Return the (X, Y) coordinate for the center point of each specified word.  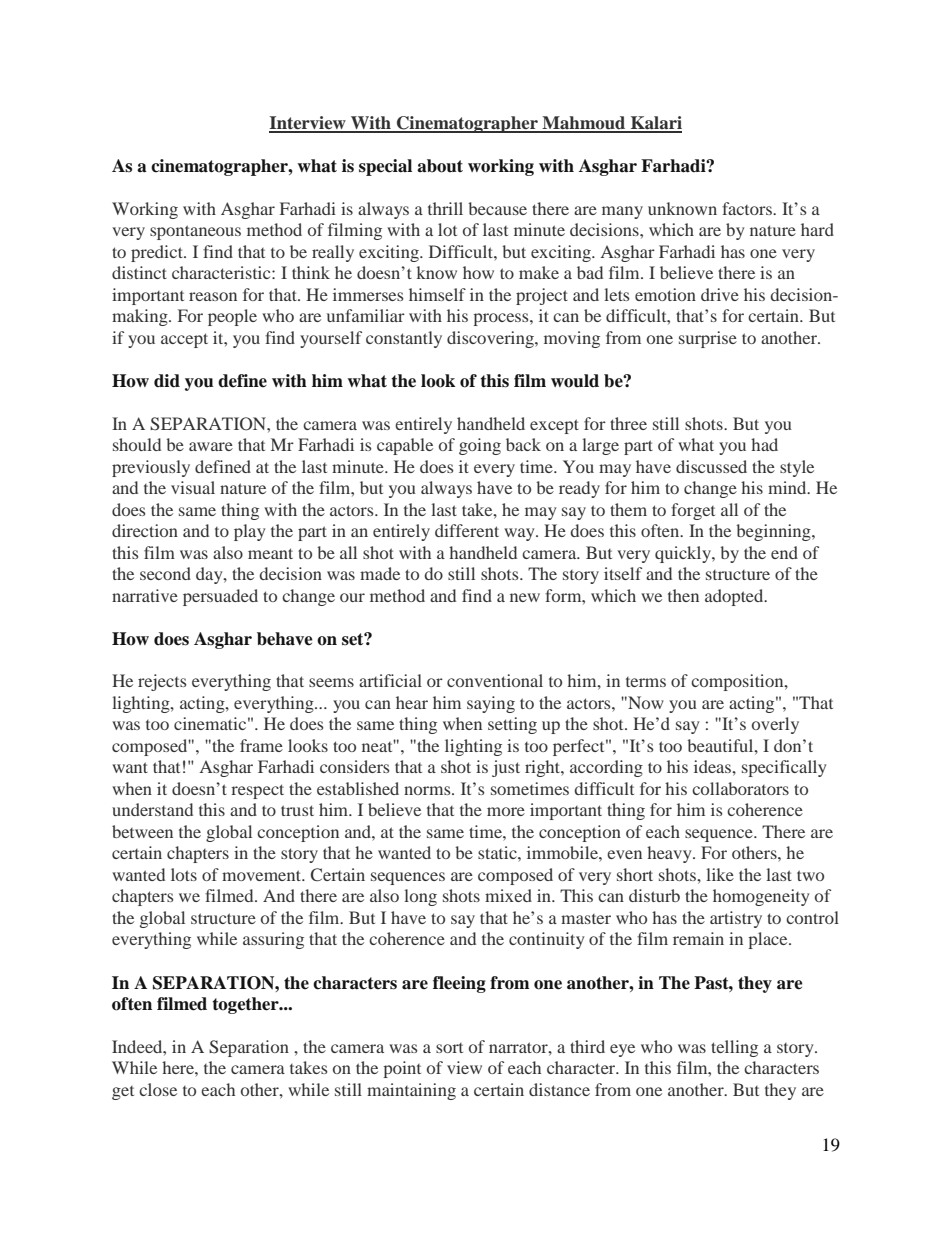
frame (261, 745)
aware (211, 446)
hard (817, 229)
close (158, 1089)
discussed (711, 466)
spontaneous (195, 232)
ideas (713, 766)
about (440, 166)
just (506, 768)
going (480, 446)
